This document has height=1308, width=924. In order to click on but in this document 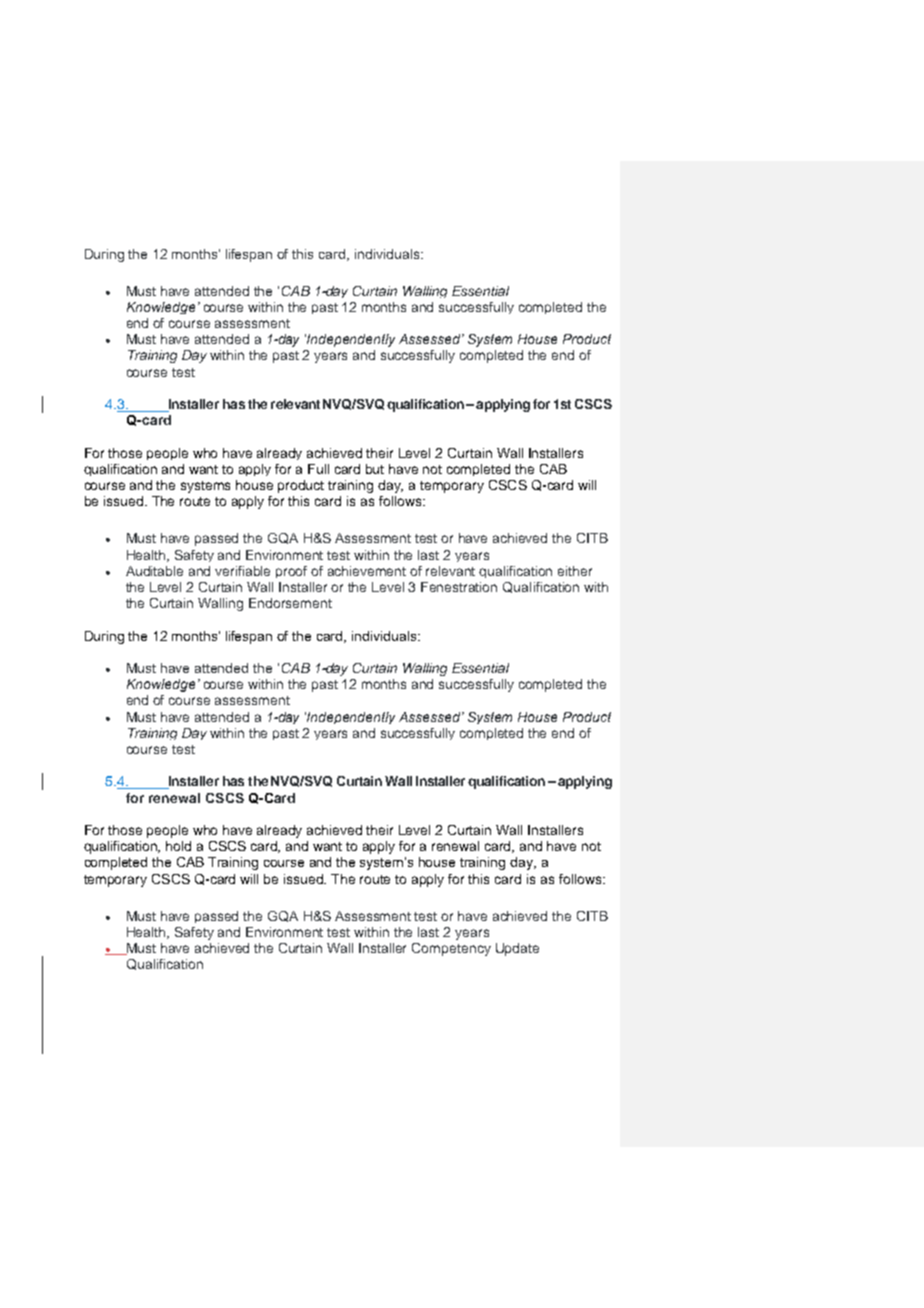, I will do `click(375, 469)`.
